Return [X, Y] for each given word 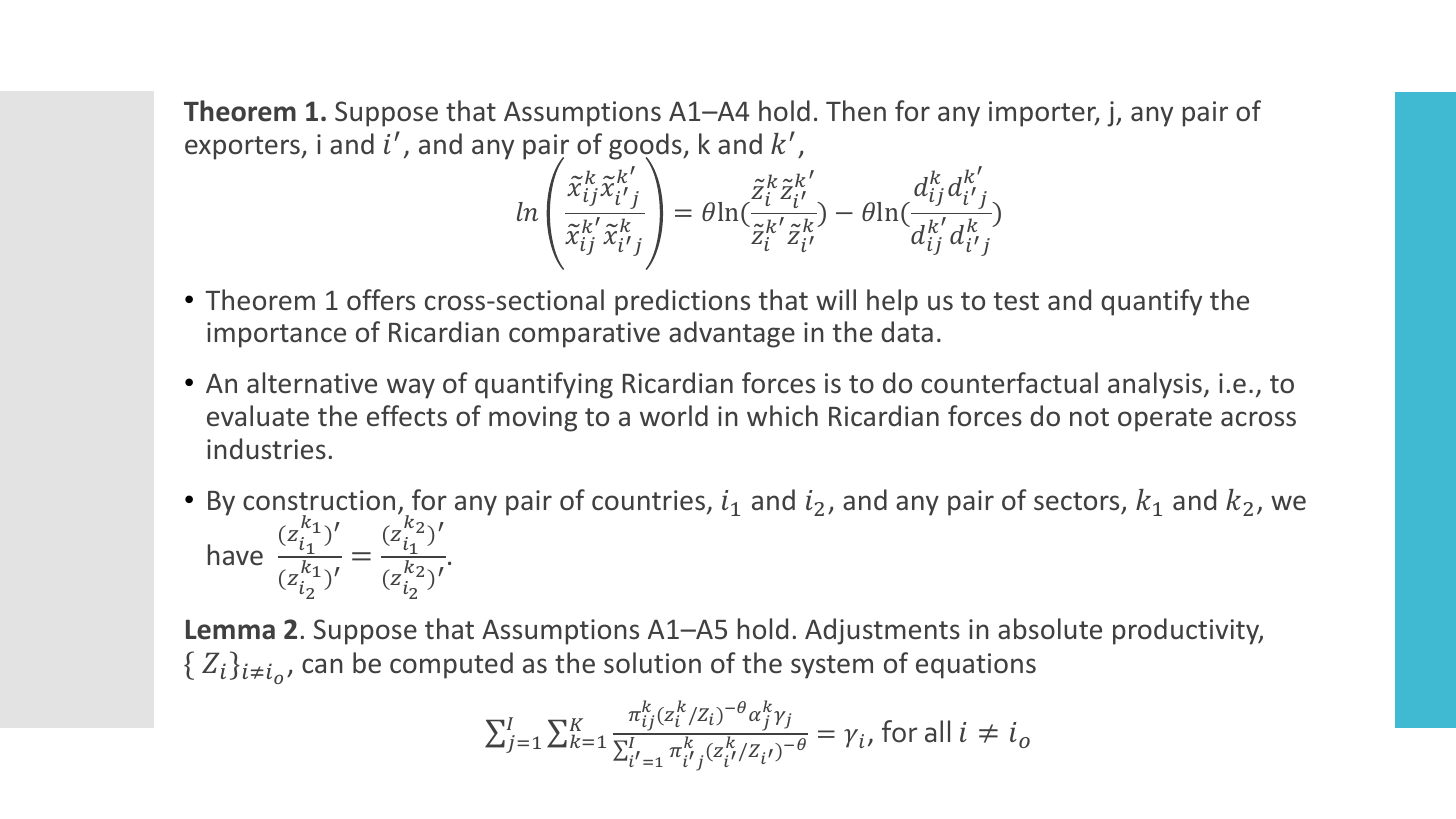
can [322, 666]
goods [646, 147]
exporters [243, 148]
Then [856, 111]
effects [407, 416]
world [674, 416]
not [1089, 417]
